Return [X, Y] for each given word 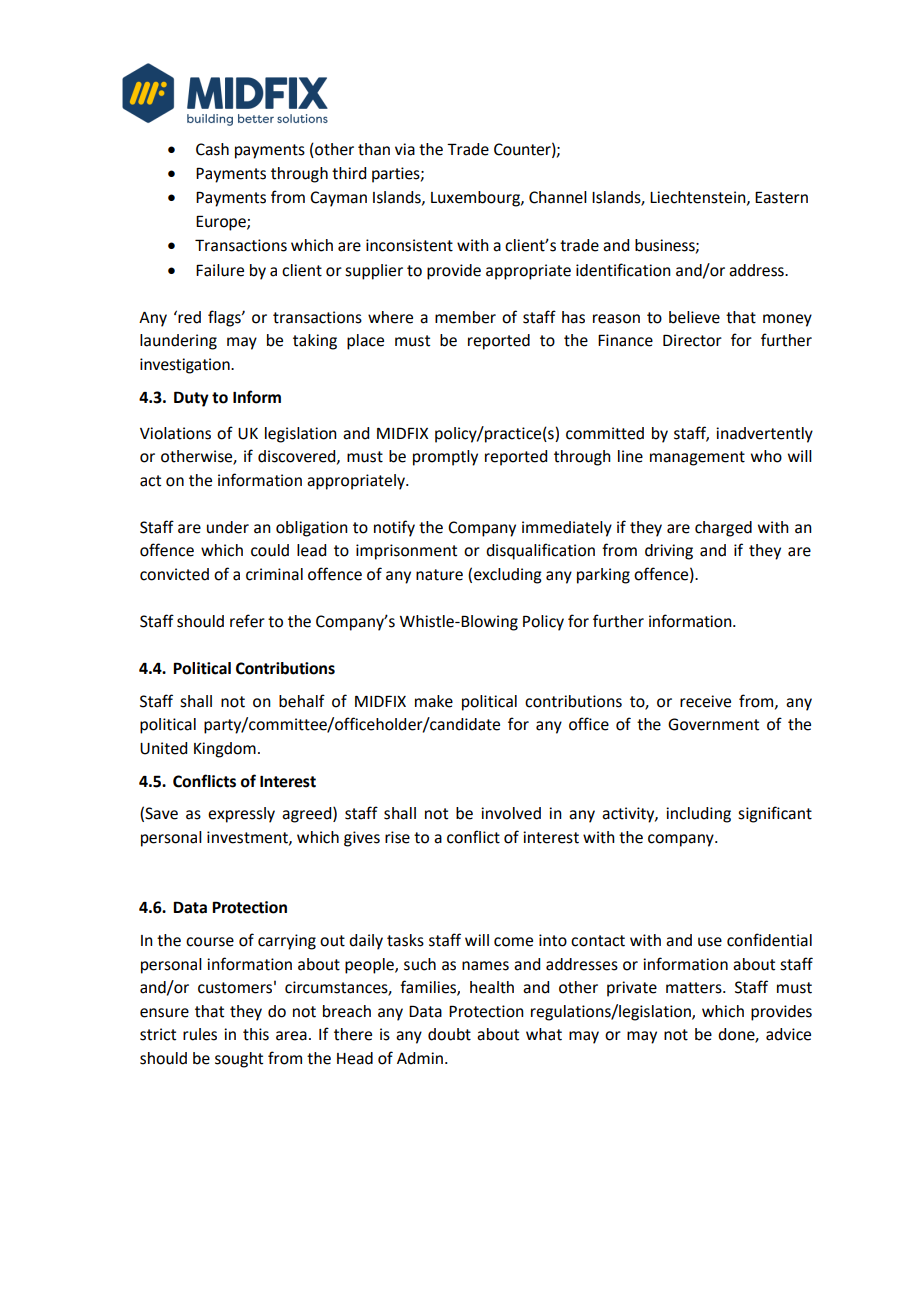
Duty [191, 399]
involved [511, 813]
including [698, 815]
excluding [508, 576]
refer [247, 621]
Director [692, 340]
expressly [241, 815]
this [256, 1034]
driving [669, 552]
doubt [449, 1034]
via [405, 149]
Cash [212, 149]
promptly [445, 458]
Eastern [781, 197]
